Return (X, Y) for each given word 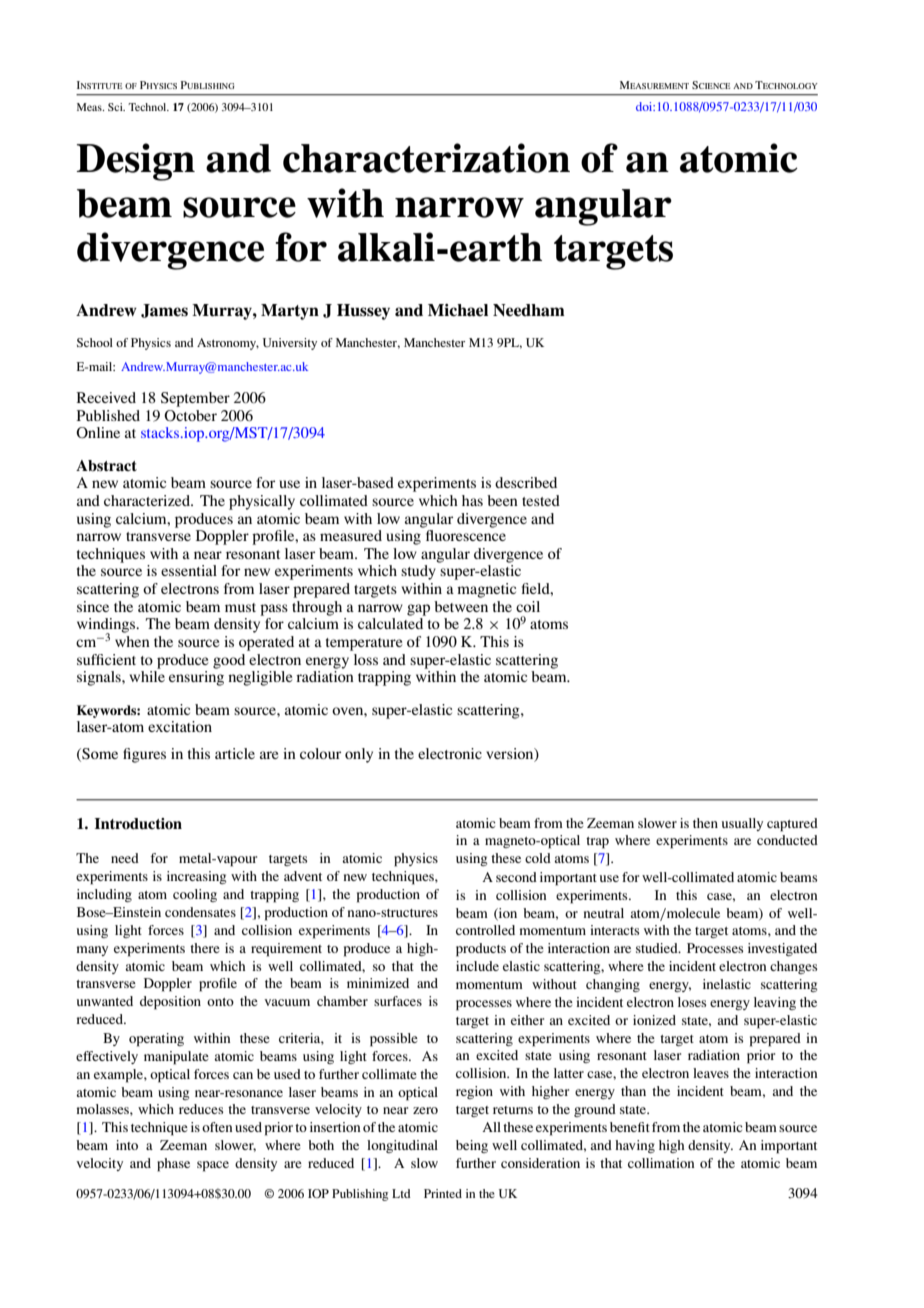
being (472, 1146)
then (705, 823)
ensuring (196, 678)
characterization (426, 158)
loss (366, 659)
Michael (458, 310)
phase (173, 1165)
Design (135, 162)
